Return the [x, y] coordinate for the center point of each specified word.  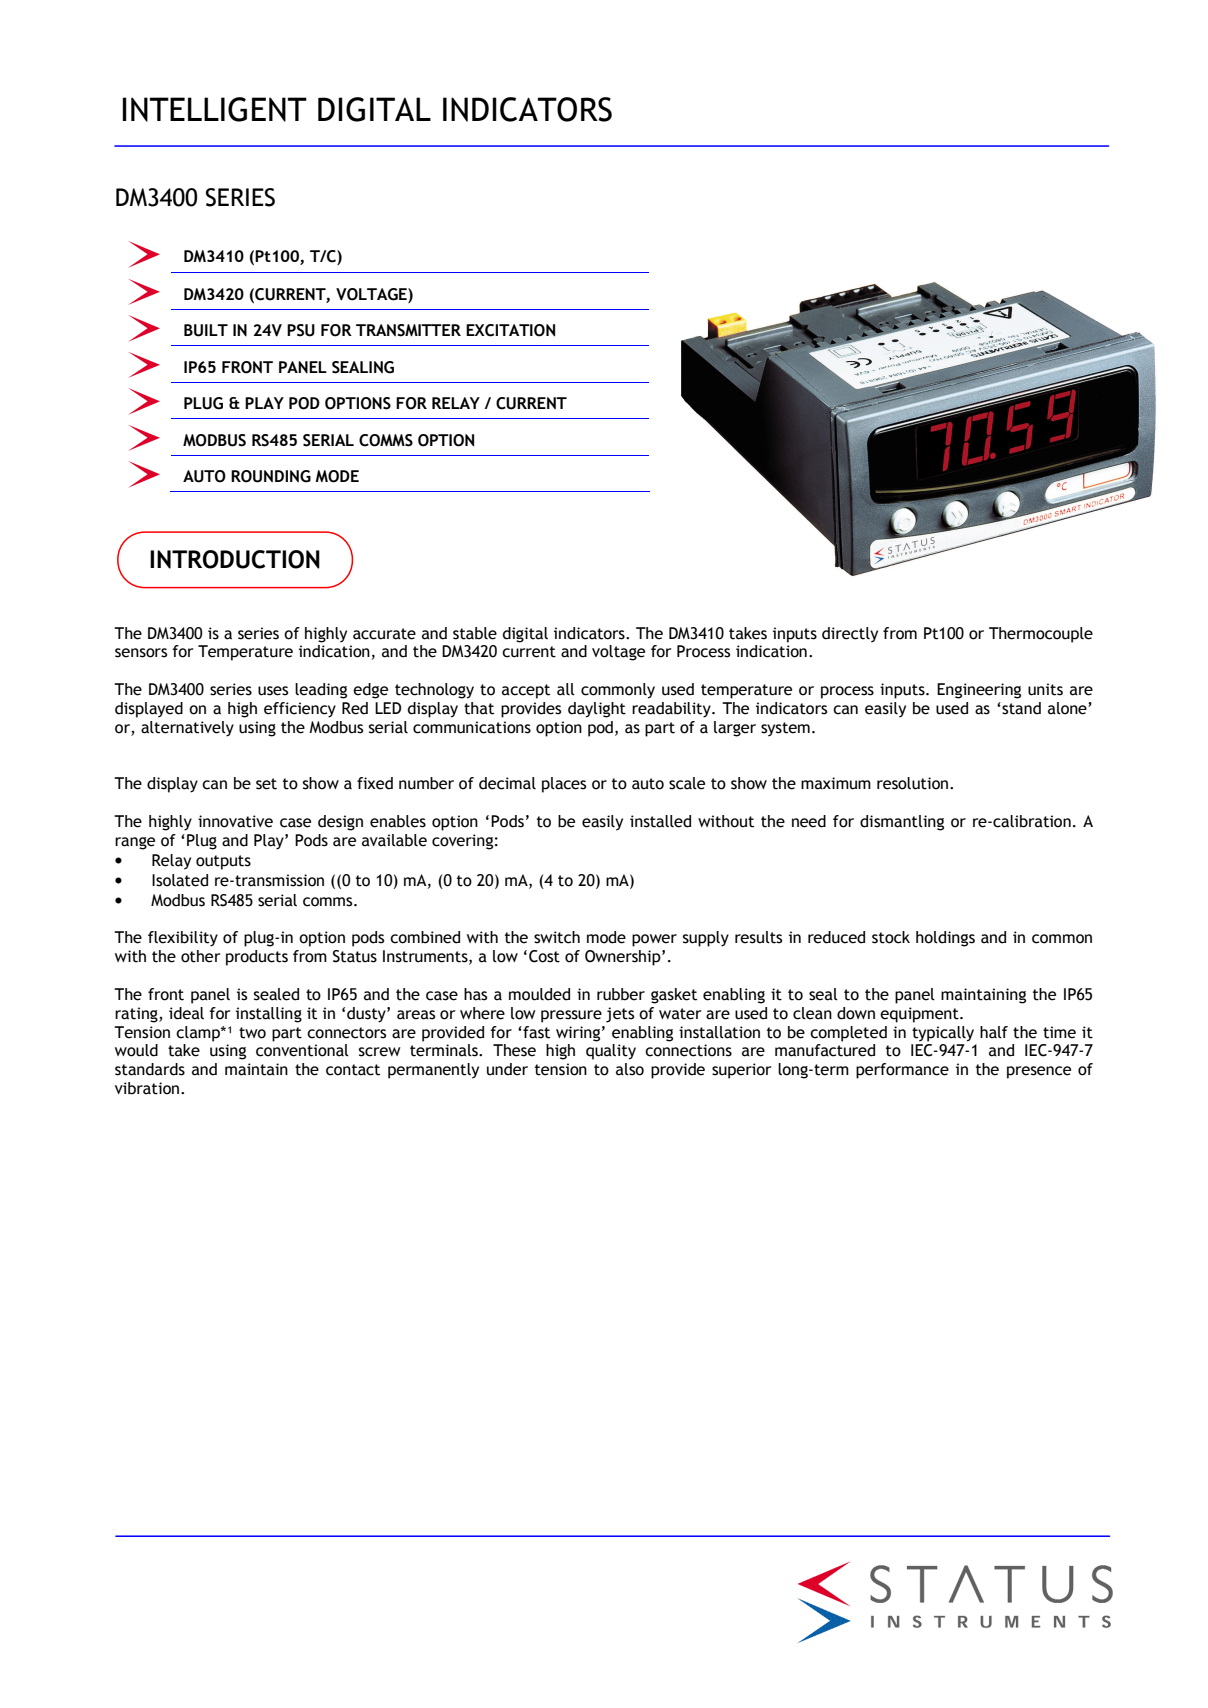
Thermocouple [1041, 635]
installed [660, 821]
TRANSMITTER [408, 330]
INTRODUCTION [235, 559]
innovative [235, 821]
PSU [301, 330]
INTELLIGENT [214, 109]
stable [475, 633]
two [252, 1033]
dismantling [902, 823]
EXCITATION [510, 330]
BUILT [206, 330]
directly [850, 635]
